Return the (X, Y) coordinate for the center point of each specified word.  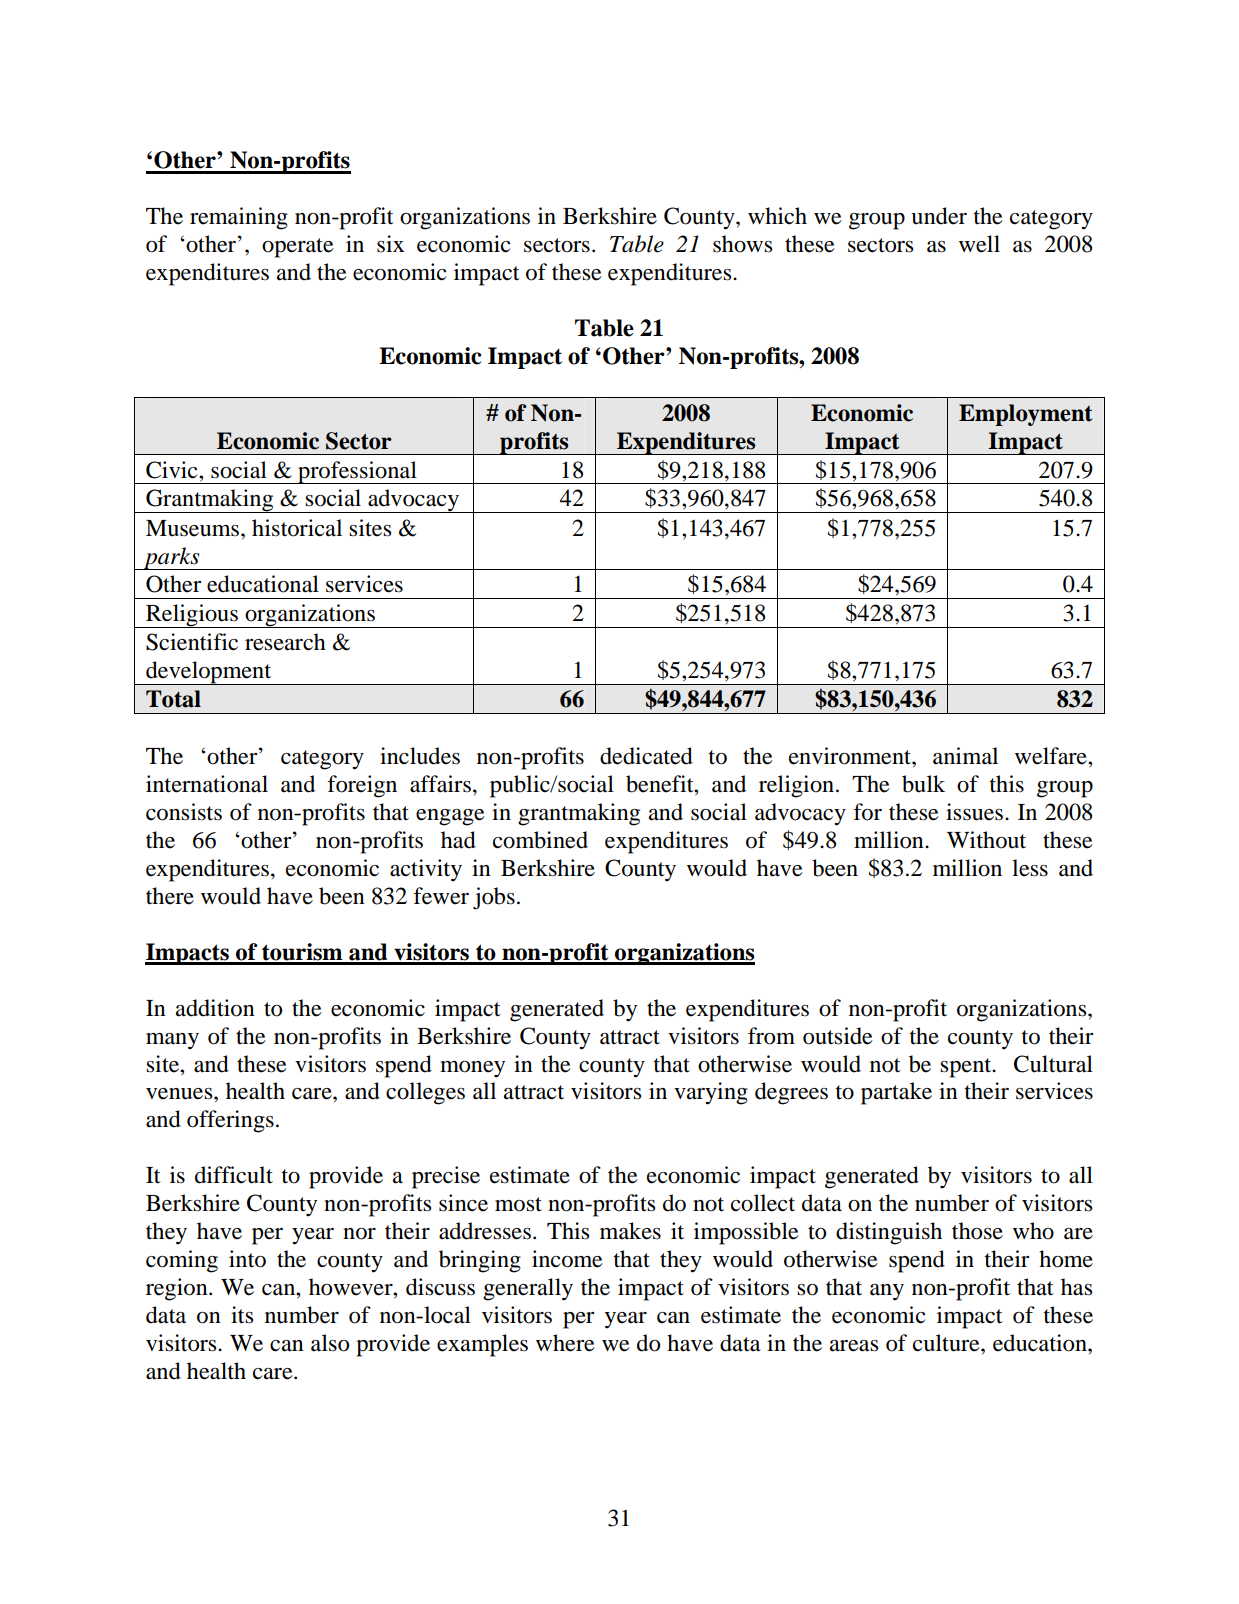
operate (298, 248)
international (207, 784)
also (330, 1343)
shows (742, 244)
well (979, 244)
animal (965, 756)
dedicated (646, 756)
